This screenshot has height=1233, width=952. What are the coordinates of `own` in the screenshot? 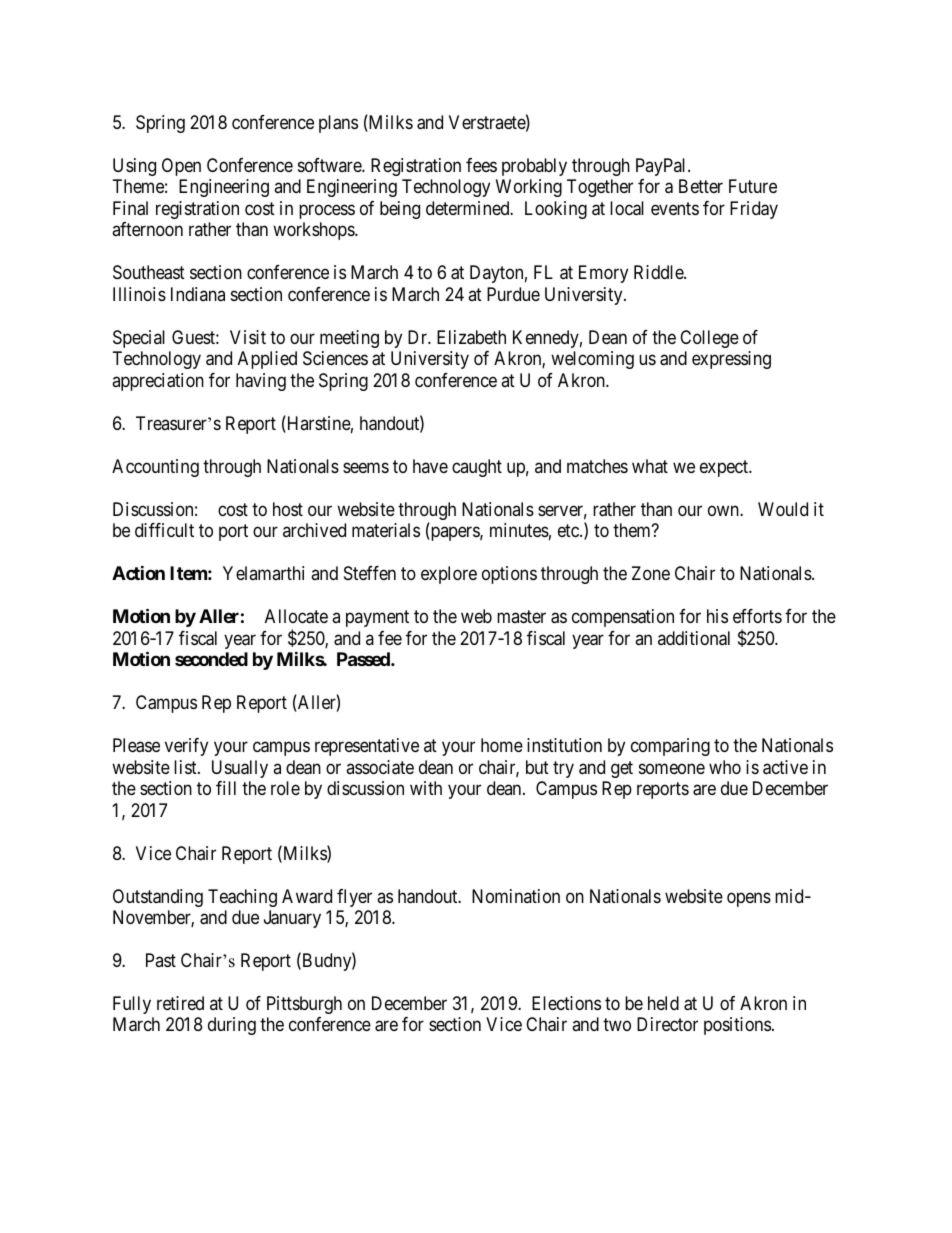 It's located at (724, 510).
